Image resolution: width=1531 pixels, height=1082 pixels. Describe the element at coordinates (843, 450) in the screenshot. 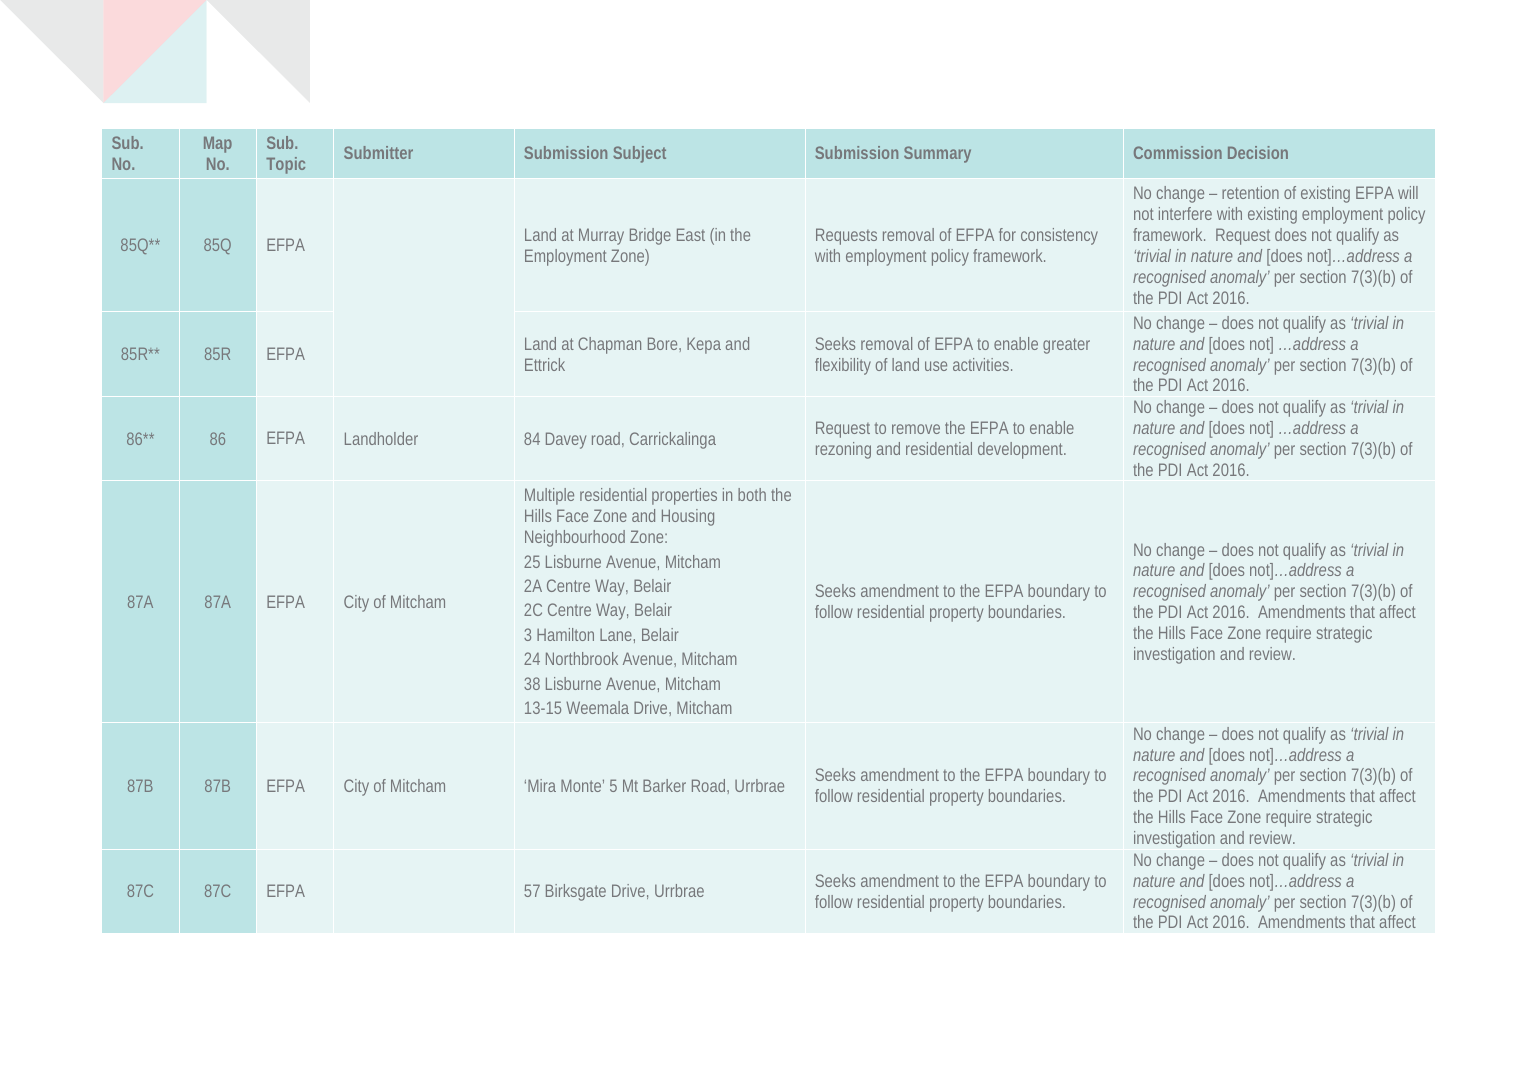

I see `rezoning` at that location.
